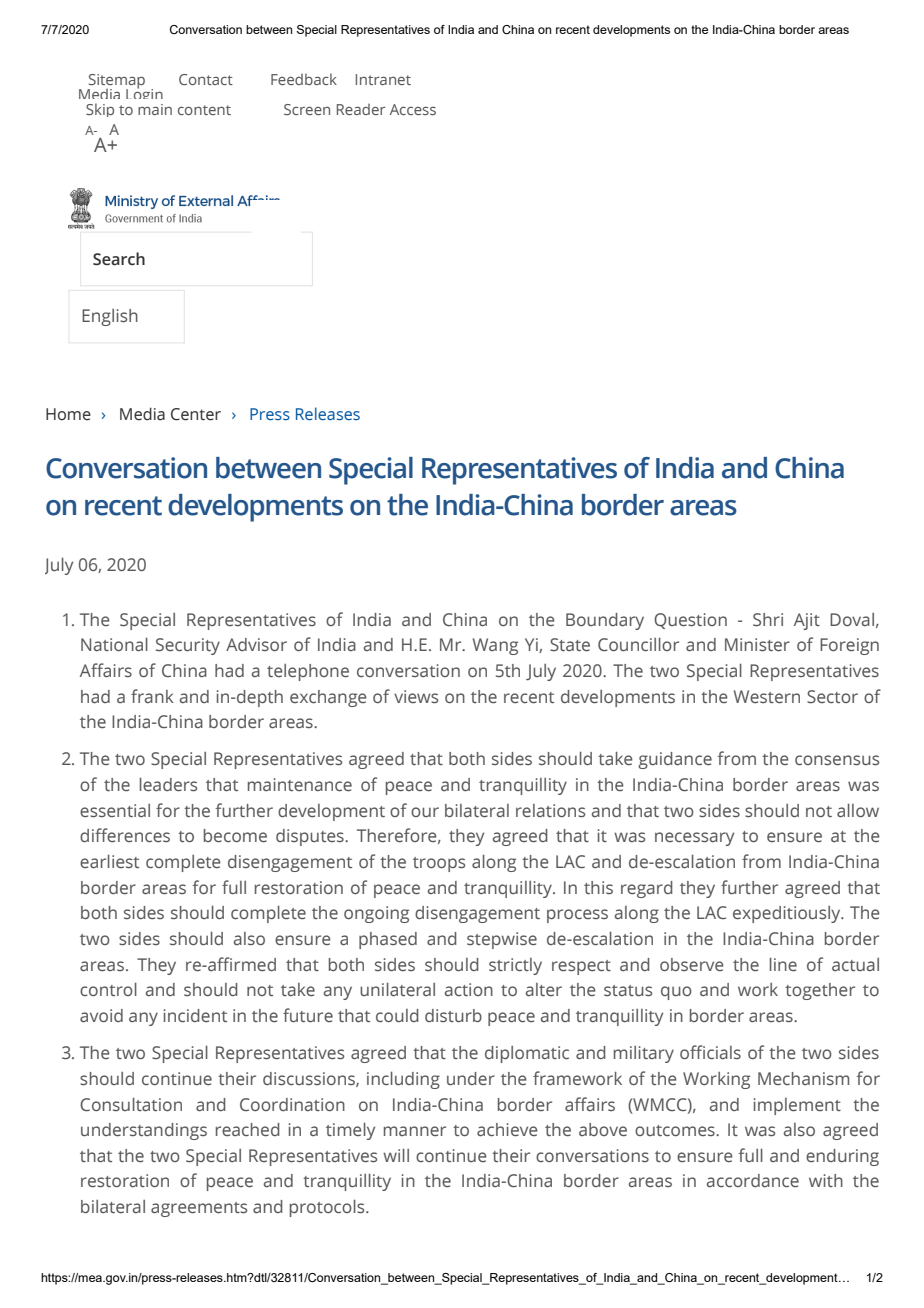 This page has height=1308, width=924. Describe the element at coordinates (413, 109) in the page. I see `Access` at that location.
